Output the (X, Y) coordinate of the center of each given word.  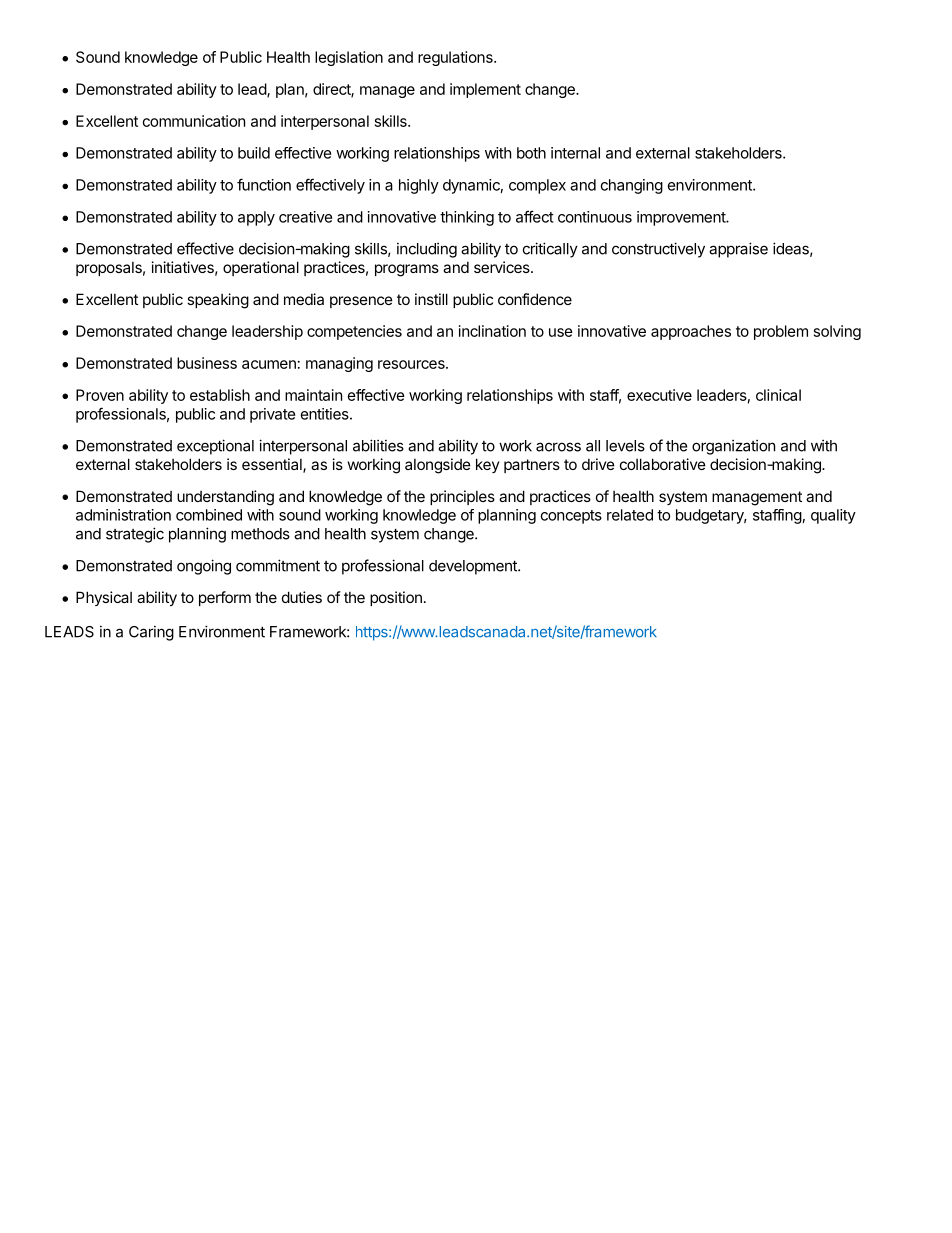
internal (575, 153)
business (207, 363)
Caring (151, 633)
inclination (492, 331)
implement (485, 90)
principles (462, 497)
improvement (682, 218)
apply (256, 218)
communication (194, 121)
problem (781, 332)
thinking (467, 218)
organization (733, 447)
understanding (225, 498)
